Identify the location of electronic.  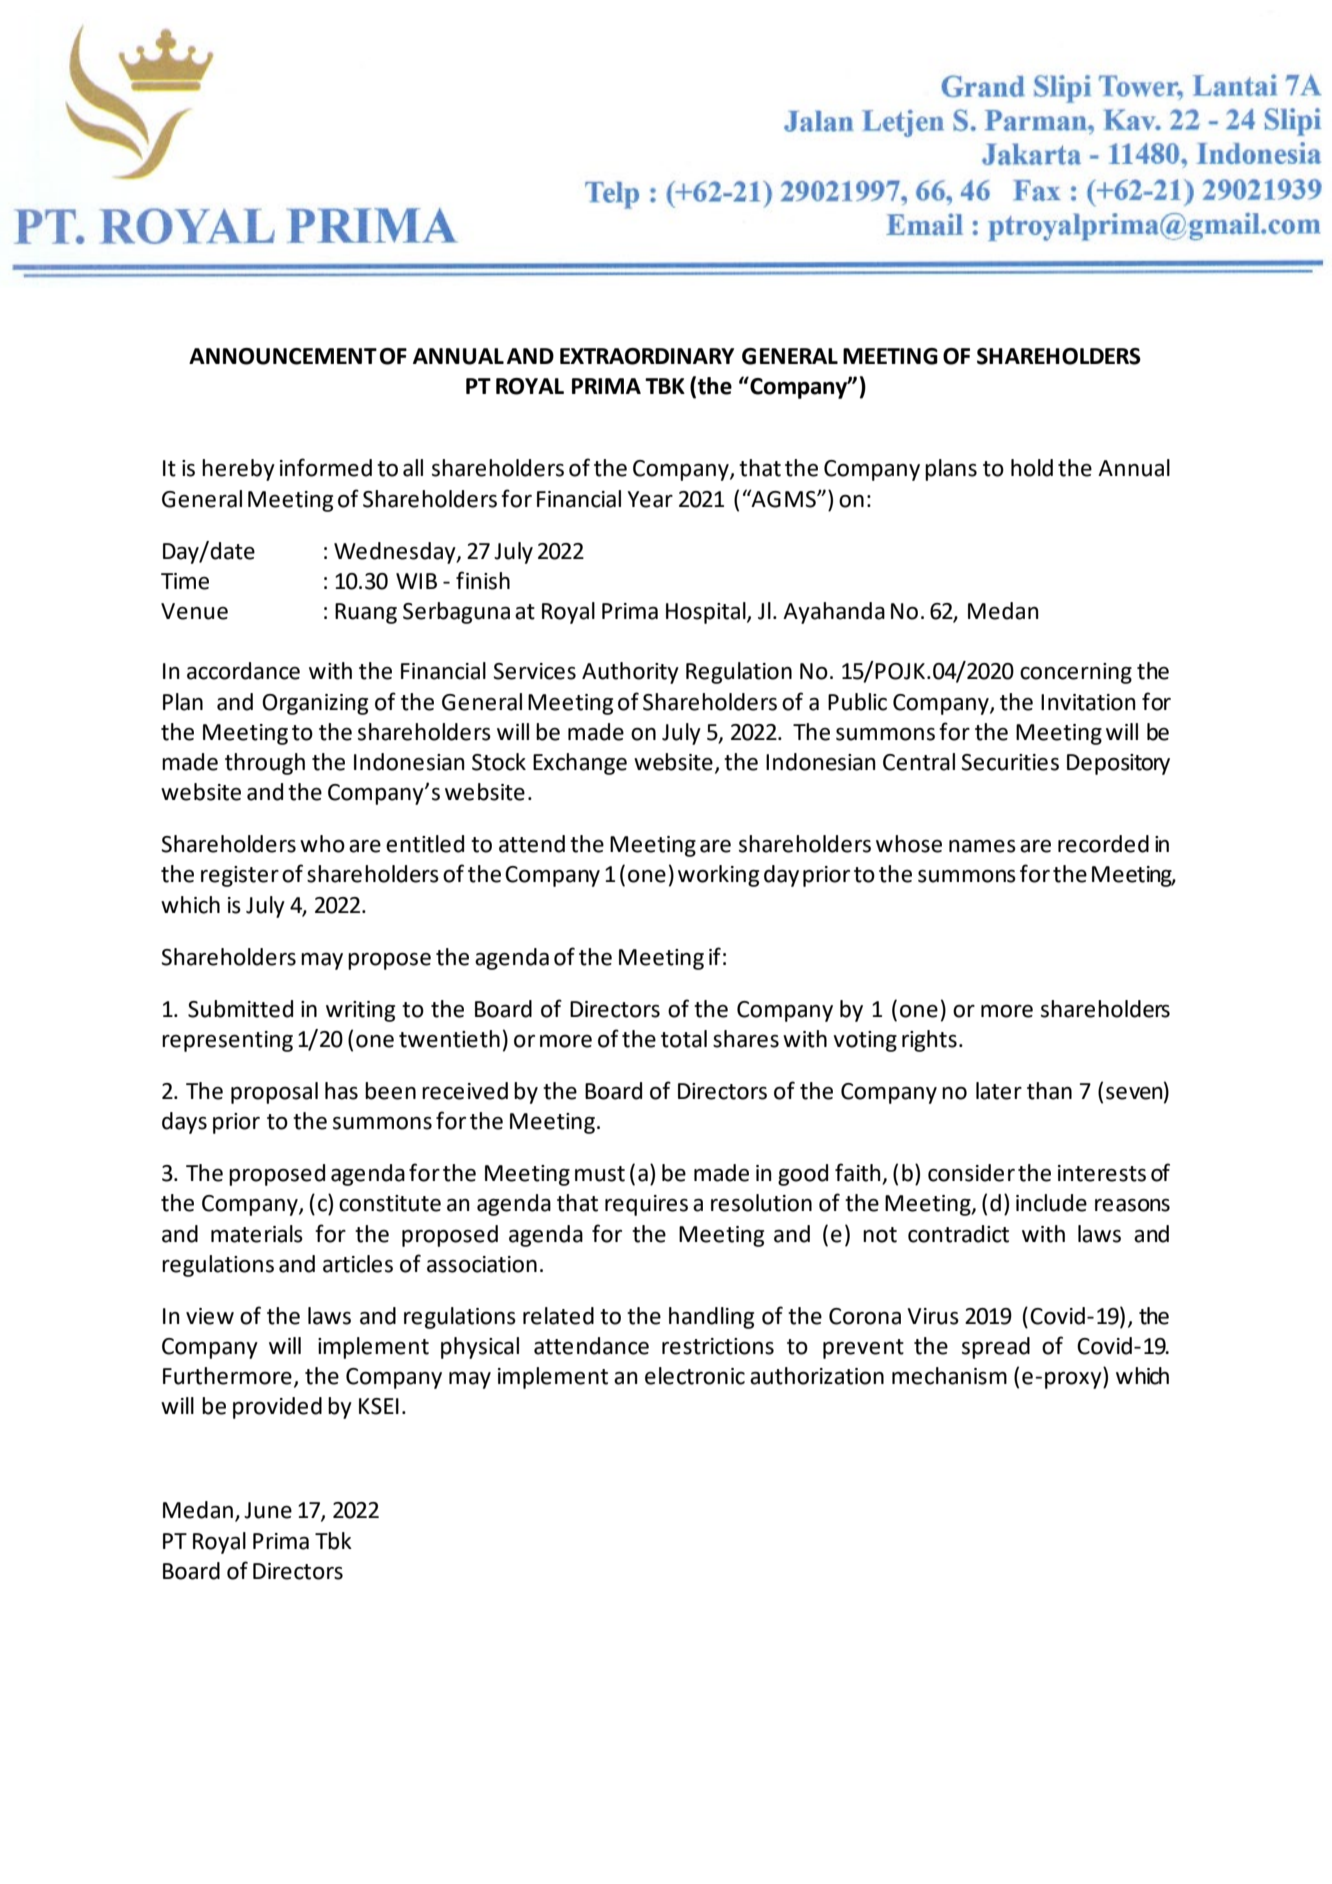
(695, 1376).
